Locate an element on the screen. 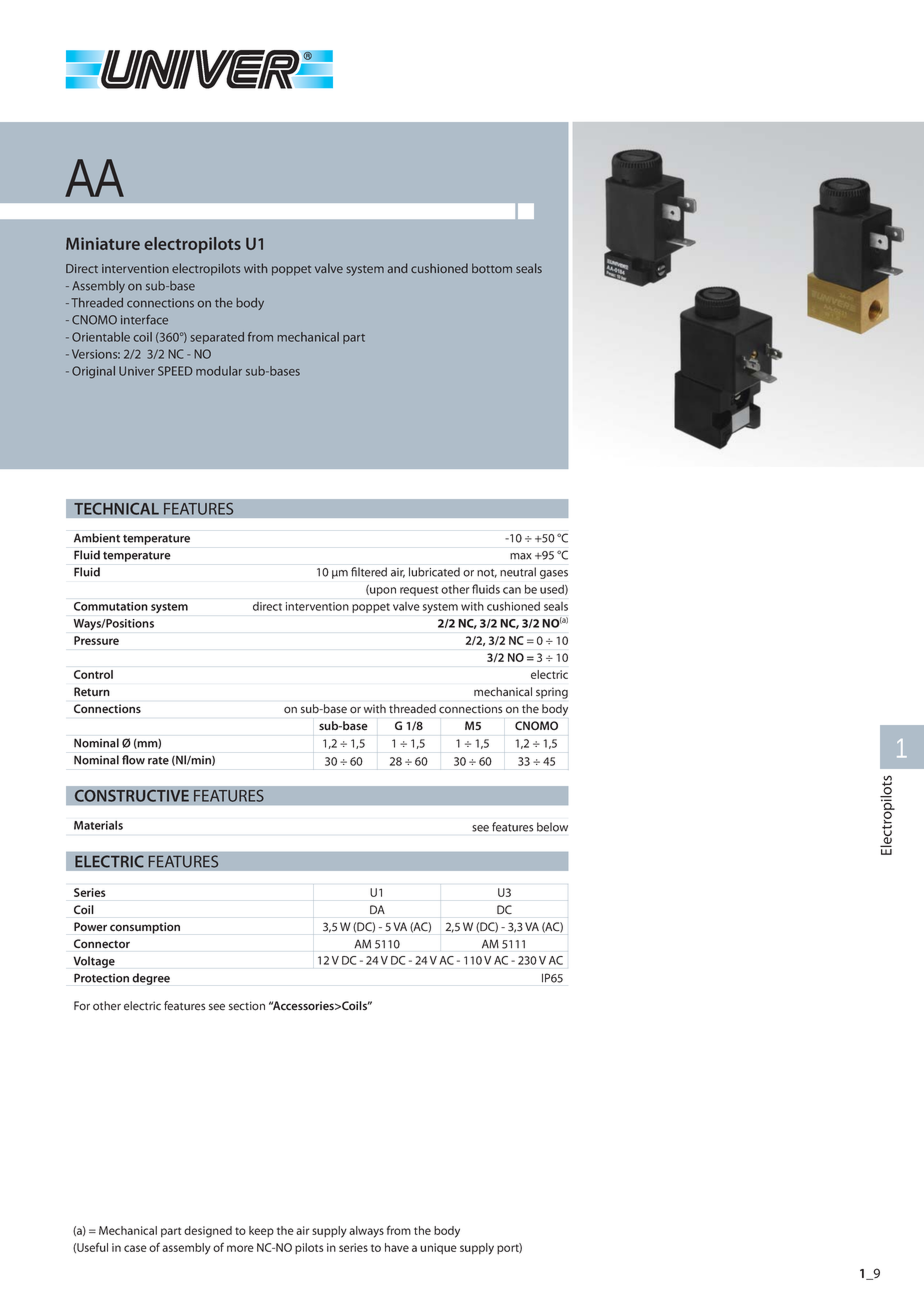 Image resolution: width=924 pixels, height=1308 pixels. below is located at coordinates (552, 827).
